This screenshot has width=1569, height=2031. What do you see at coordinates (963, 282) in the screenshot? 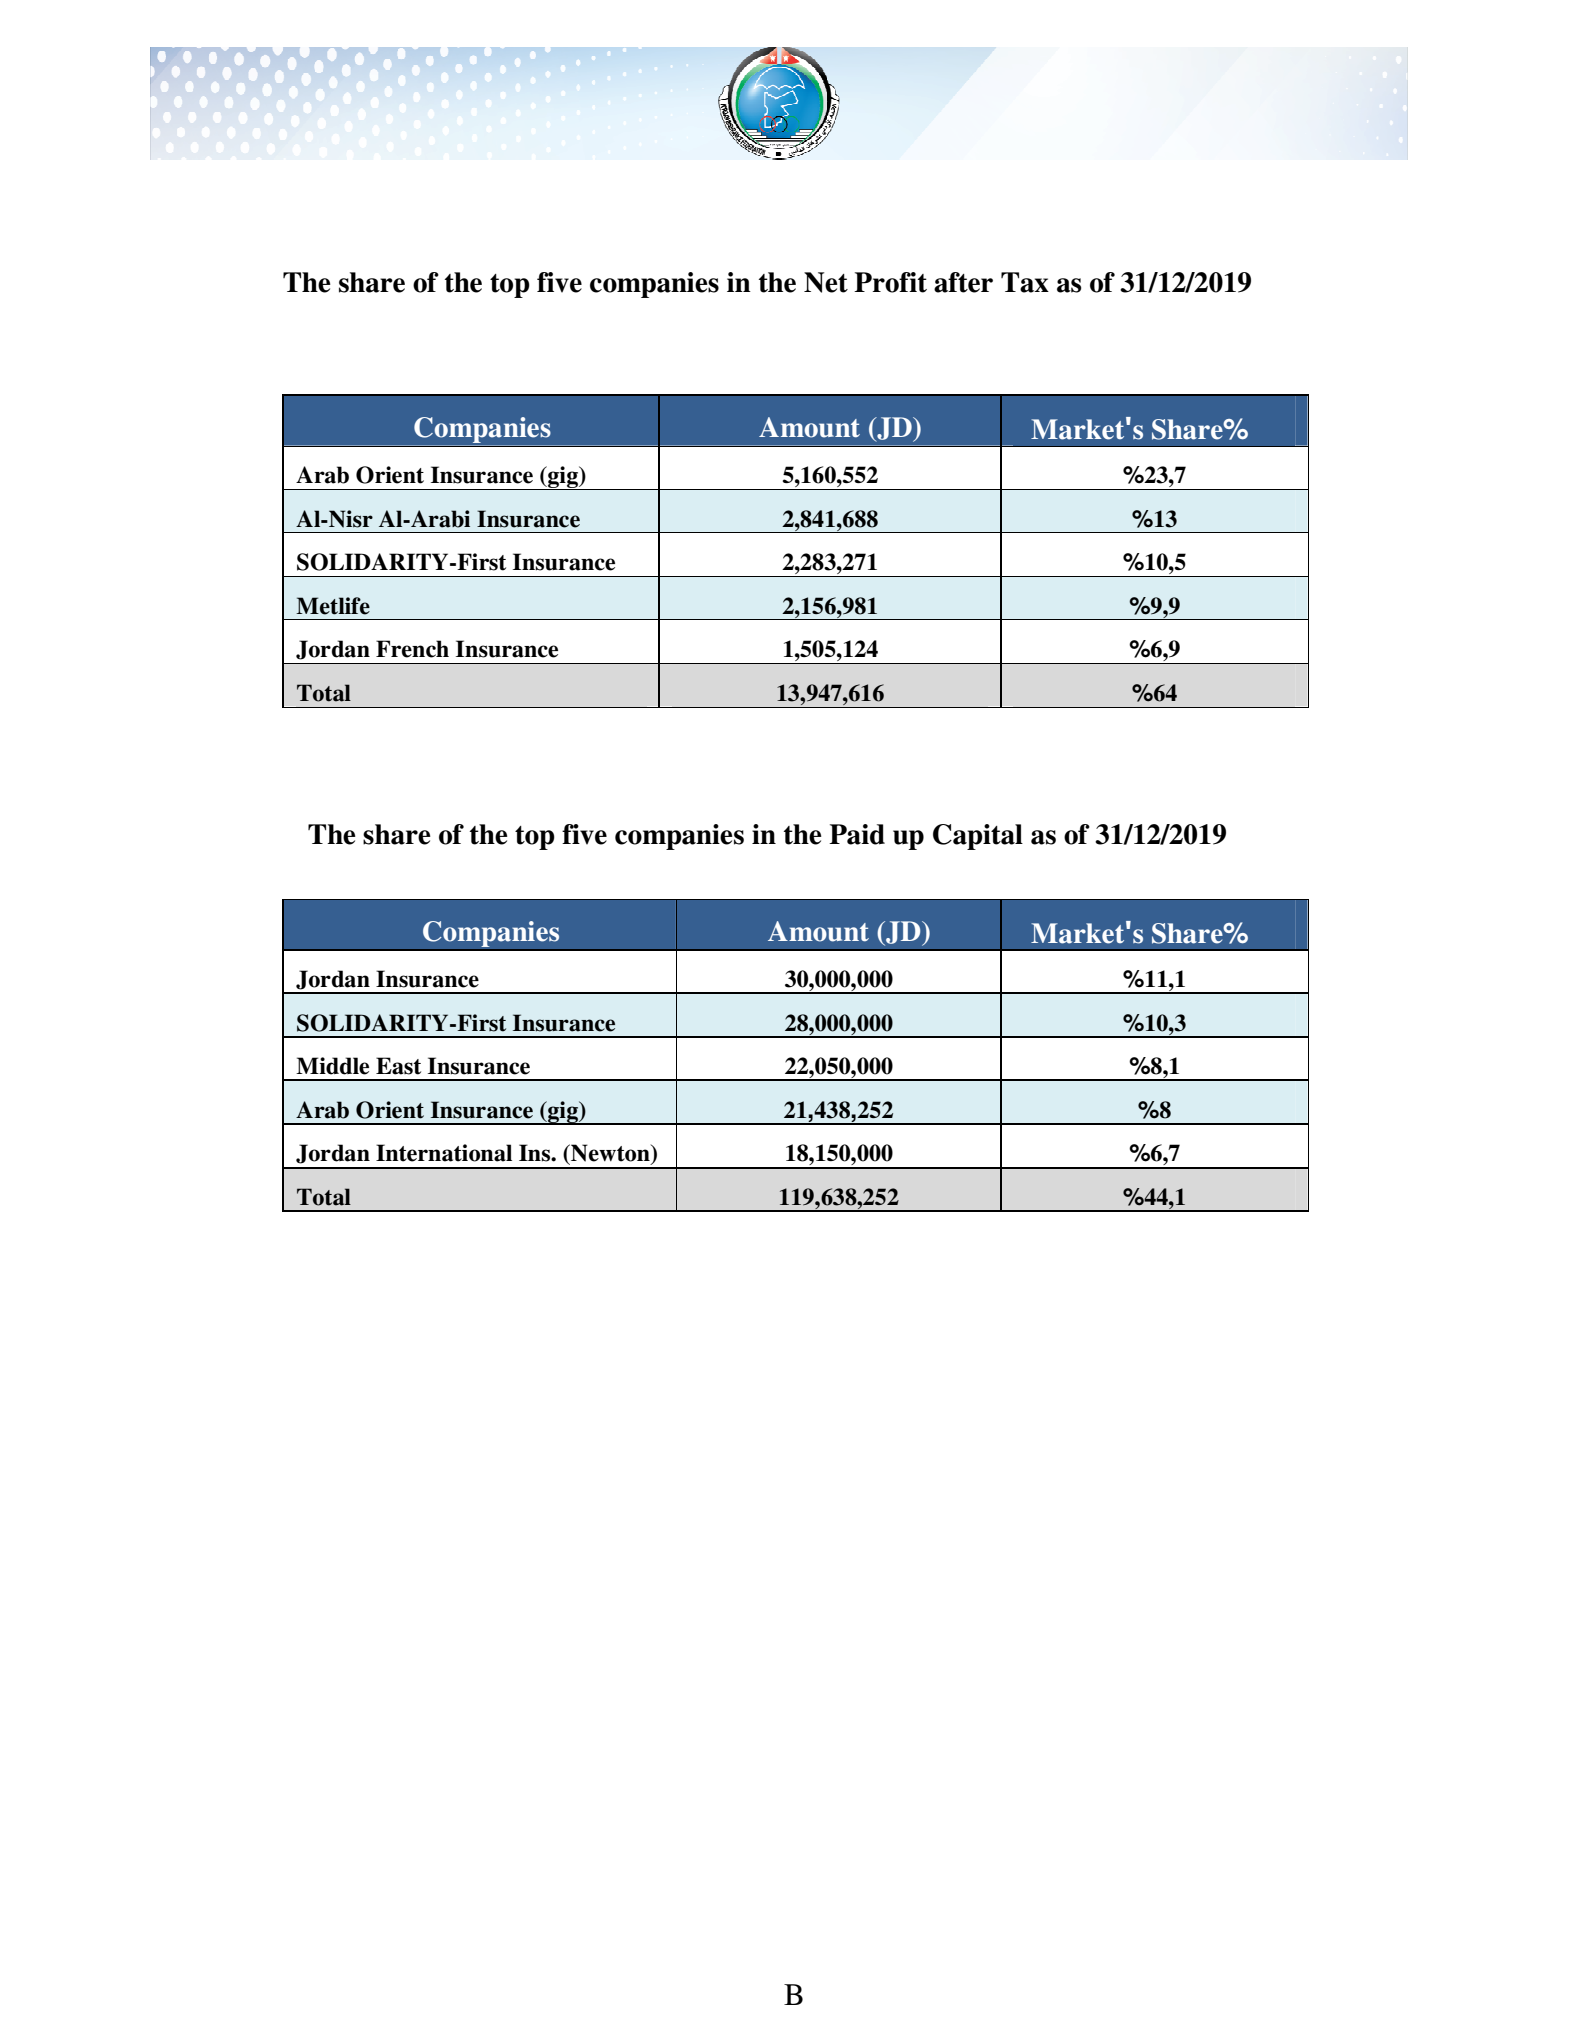
I see `after` at bounding box center [963, 282].
